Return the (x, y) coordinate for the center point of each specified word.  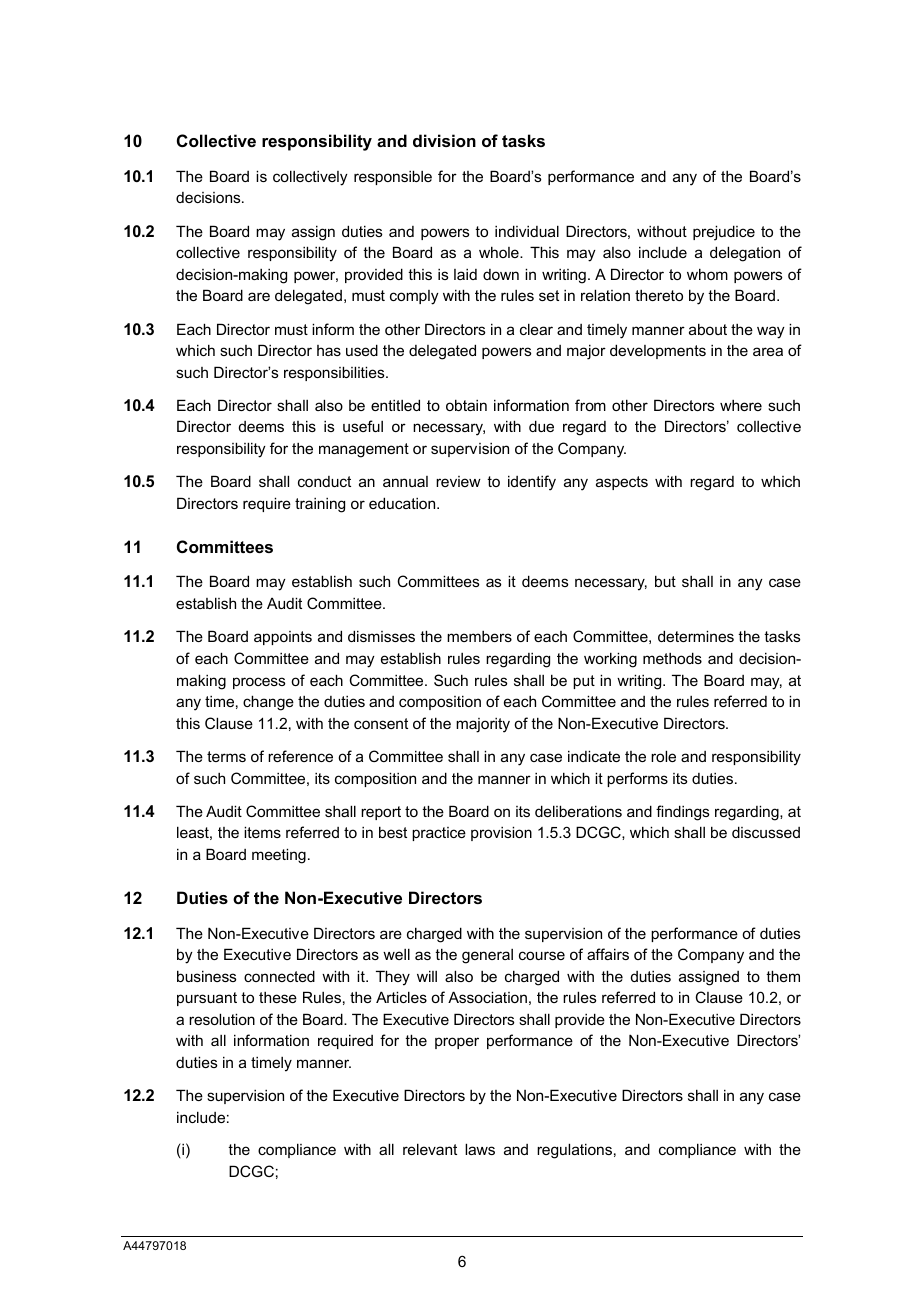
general (487, 956)
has (329, 350)
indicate (594, 756)
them (783, 976)
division (444, 140)
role (663, 756)
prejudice (724, 233)
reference (300, 756)
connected (279, 976)
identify (532, 483)
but (665, 581)
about (708, 329)
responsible (393, 177)
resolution (222, 1019)
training (320, 505)
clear (536, 329)
